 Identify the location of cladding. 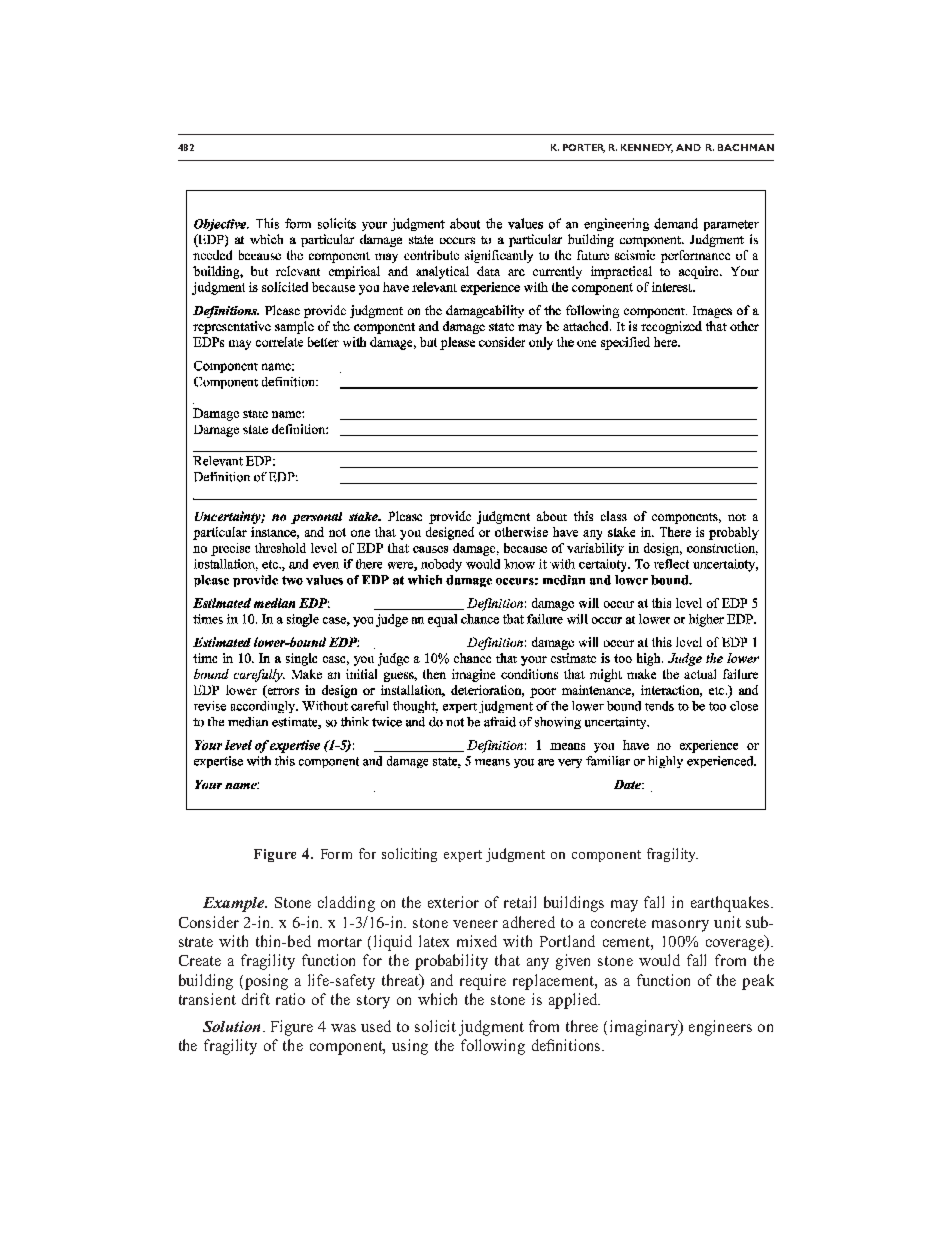
(346, 904).
